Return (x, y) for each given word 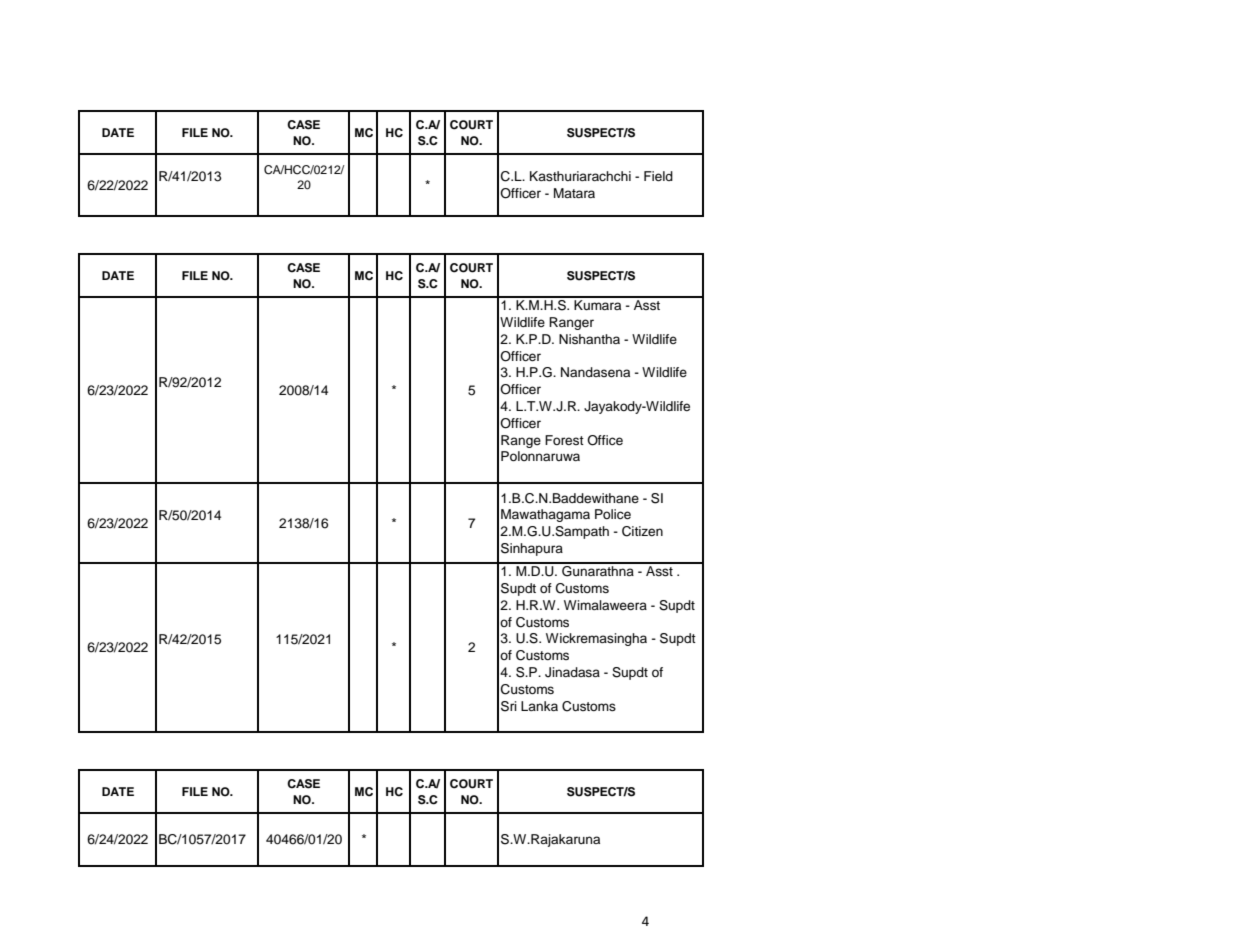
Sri (509, 706)
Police (613, 514)
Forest (564, 440)
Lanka (539, 706)
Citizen (642, 531)
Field (658, 176)
